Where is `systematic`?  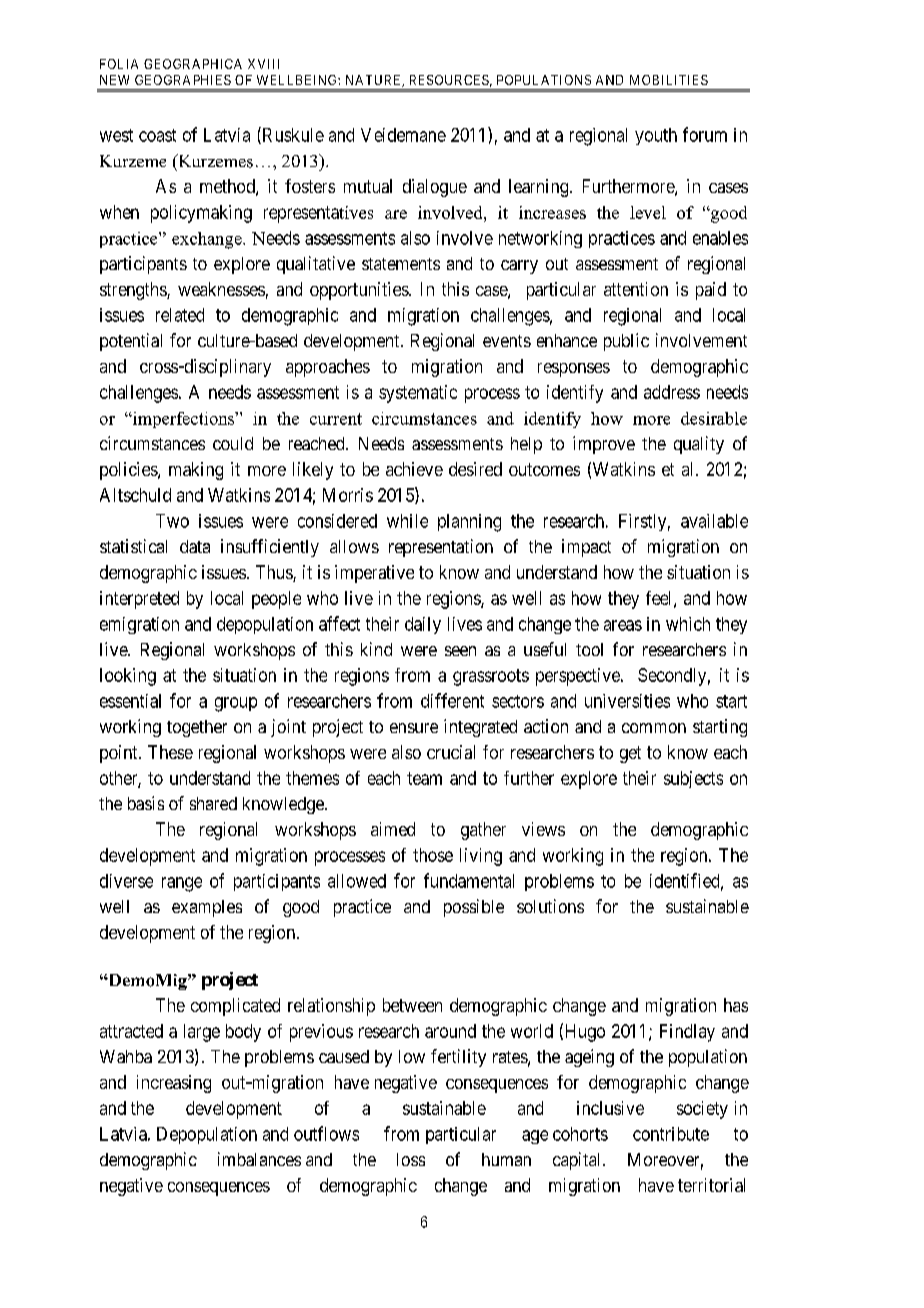 systematic is located at coordinates (418, 394).
